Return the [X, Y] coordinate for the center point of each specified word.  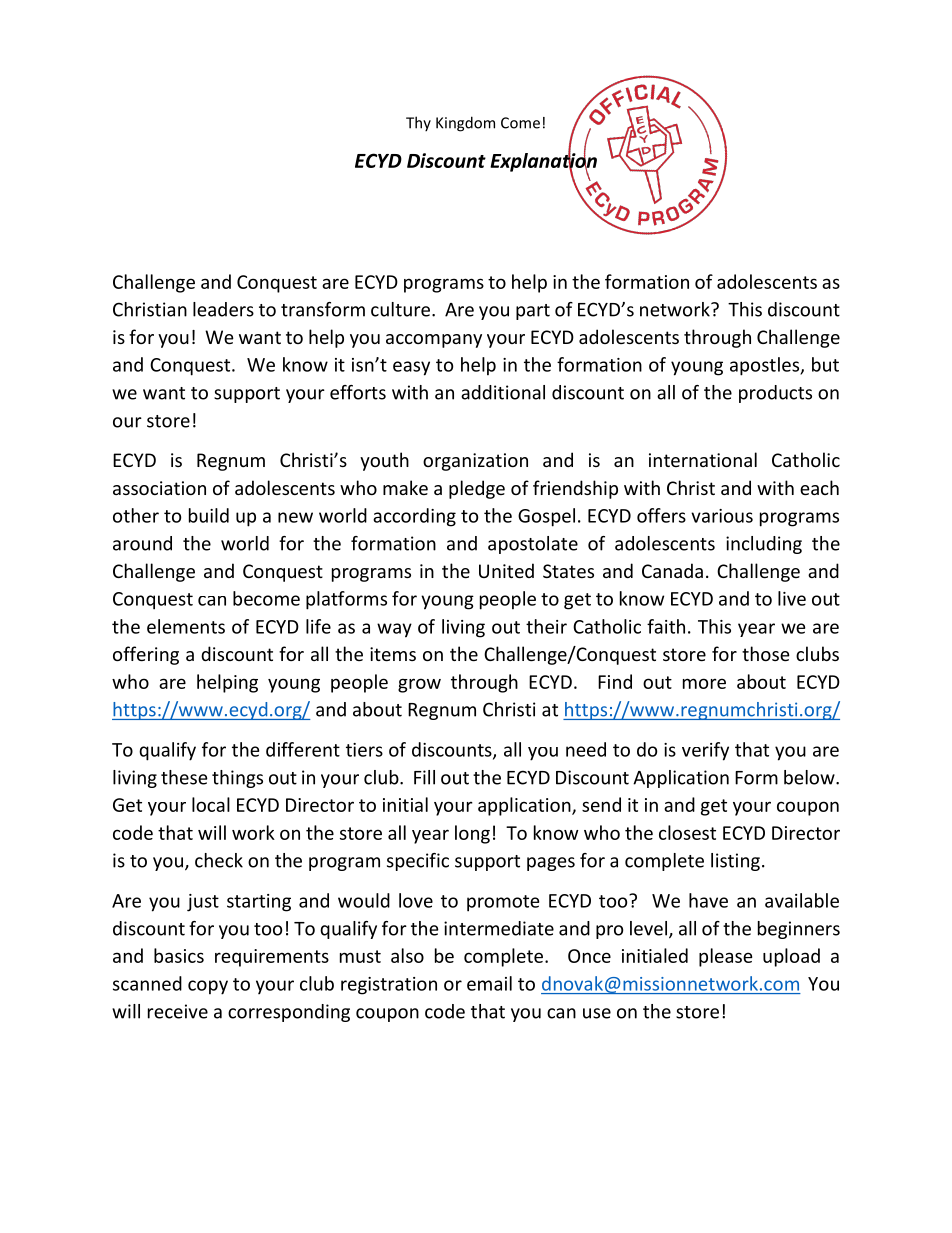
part [533, 312]
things [237, 779]
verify [705, 751]
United [506, 570]
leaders [223, 309]
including [764, 545]
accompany [434, 341]
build [209, 515]
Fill [424, 777]
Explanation [543, 162]
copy [208, 987]
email [489, 983]
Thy [418, 123]
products [775, 394]
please [725, 957]
